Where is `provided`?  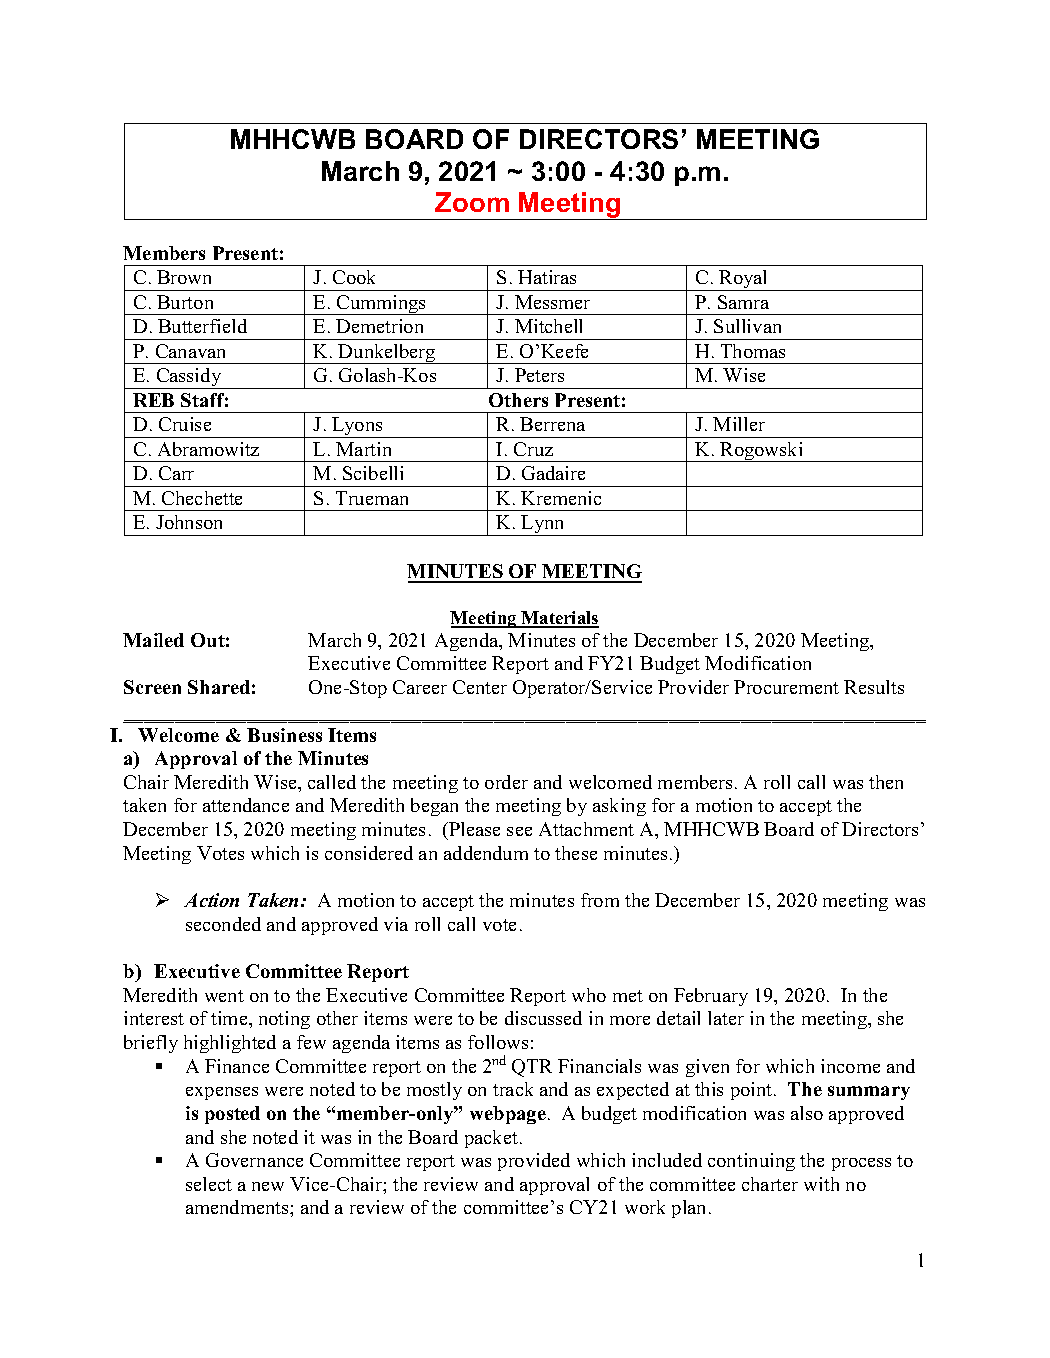
provided is located at coordinates (534, 1162).
